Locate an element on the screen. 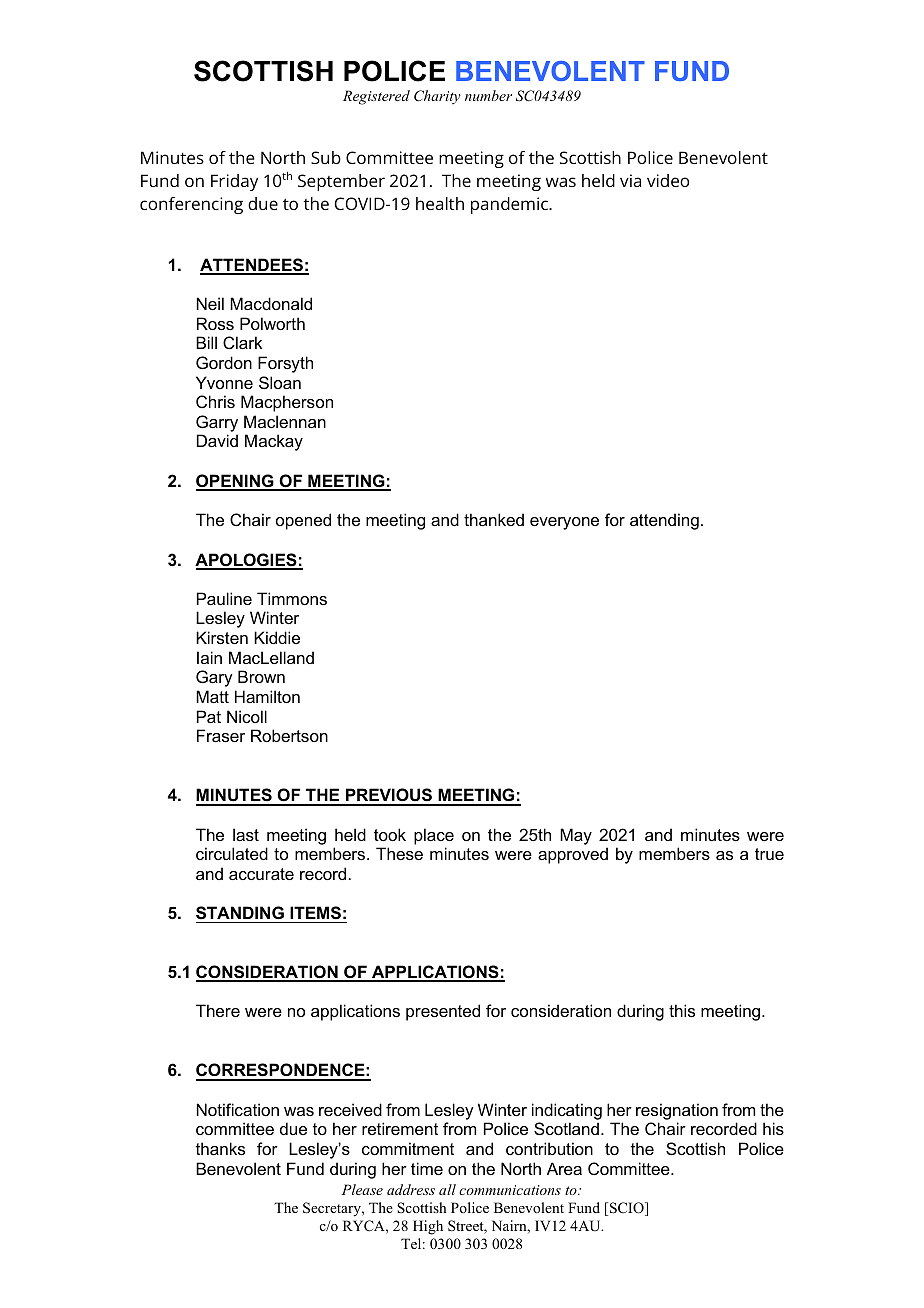 The image size is (924, 1308). video is located at coordinates (668, 180).
